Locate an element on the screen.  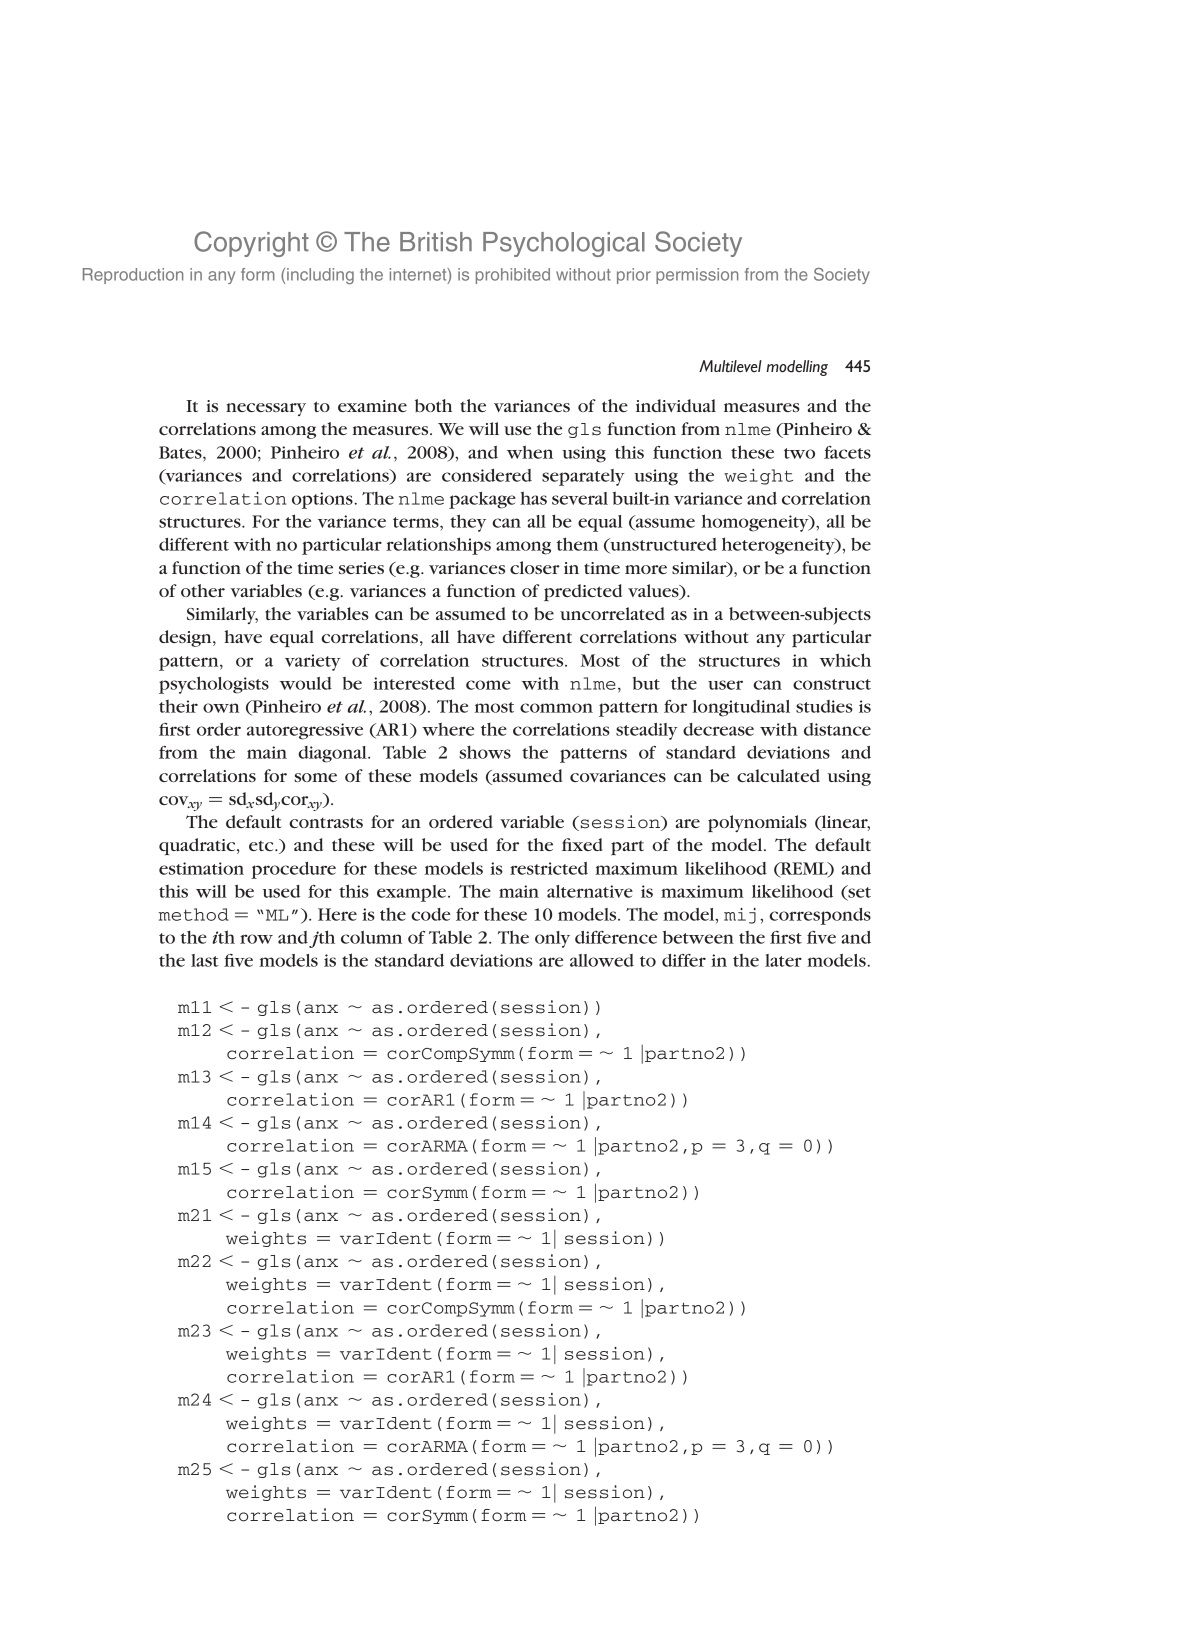
prohibited is located at coordinates (513, 276).
